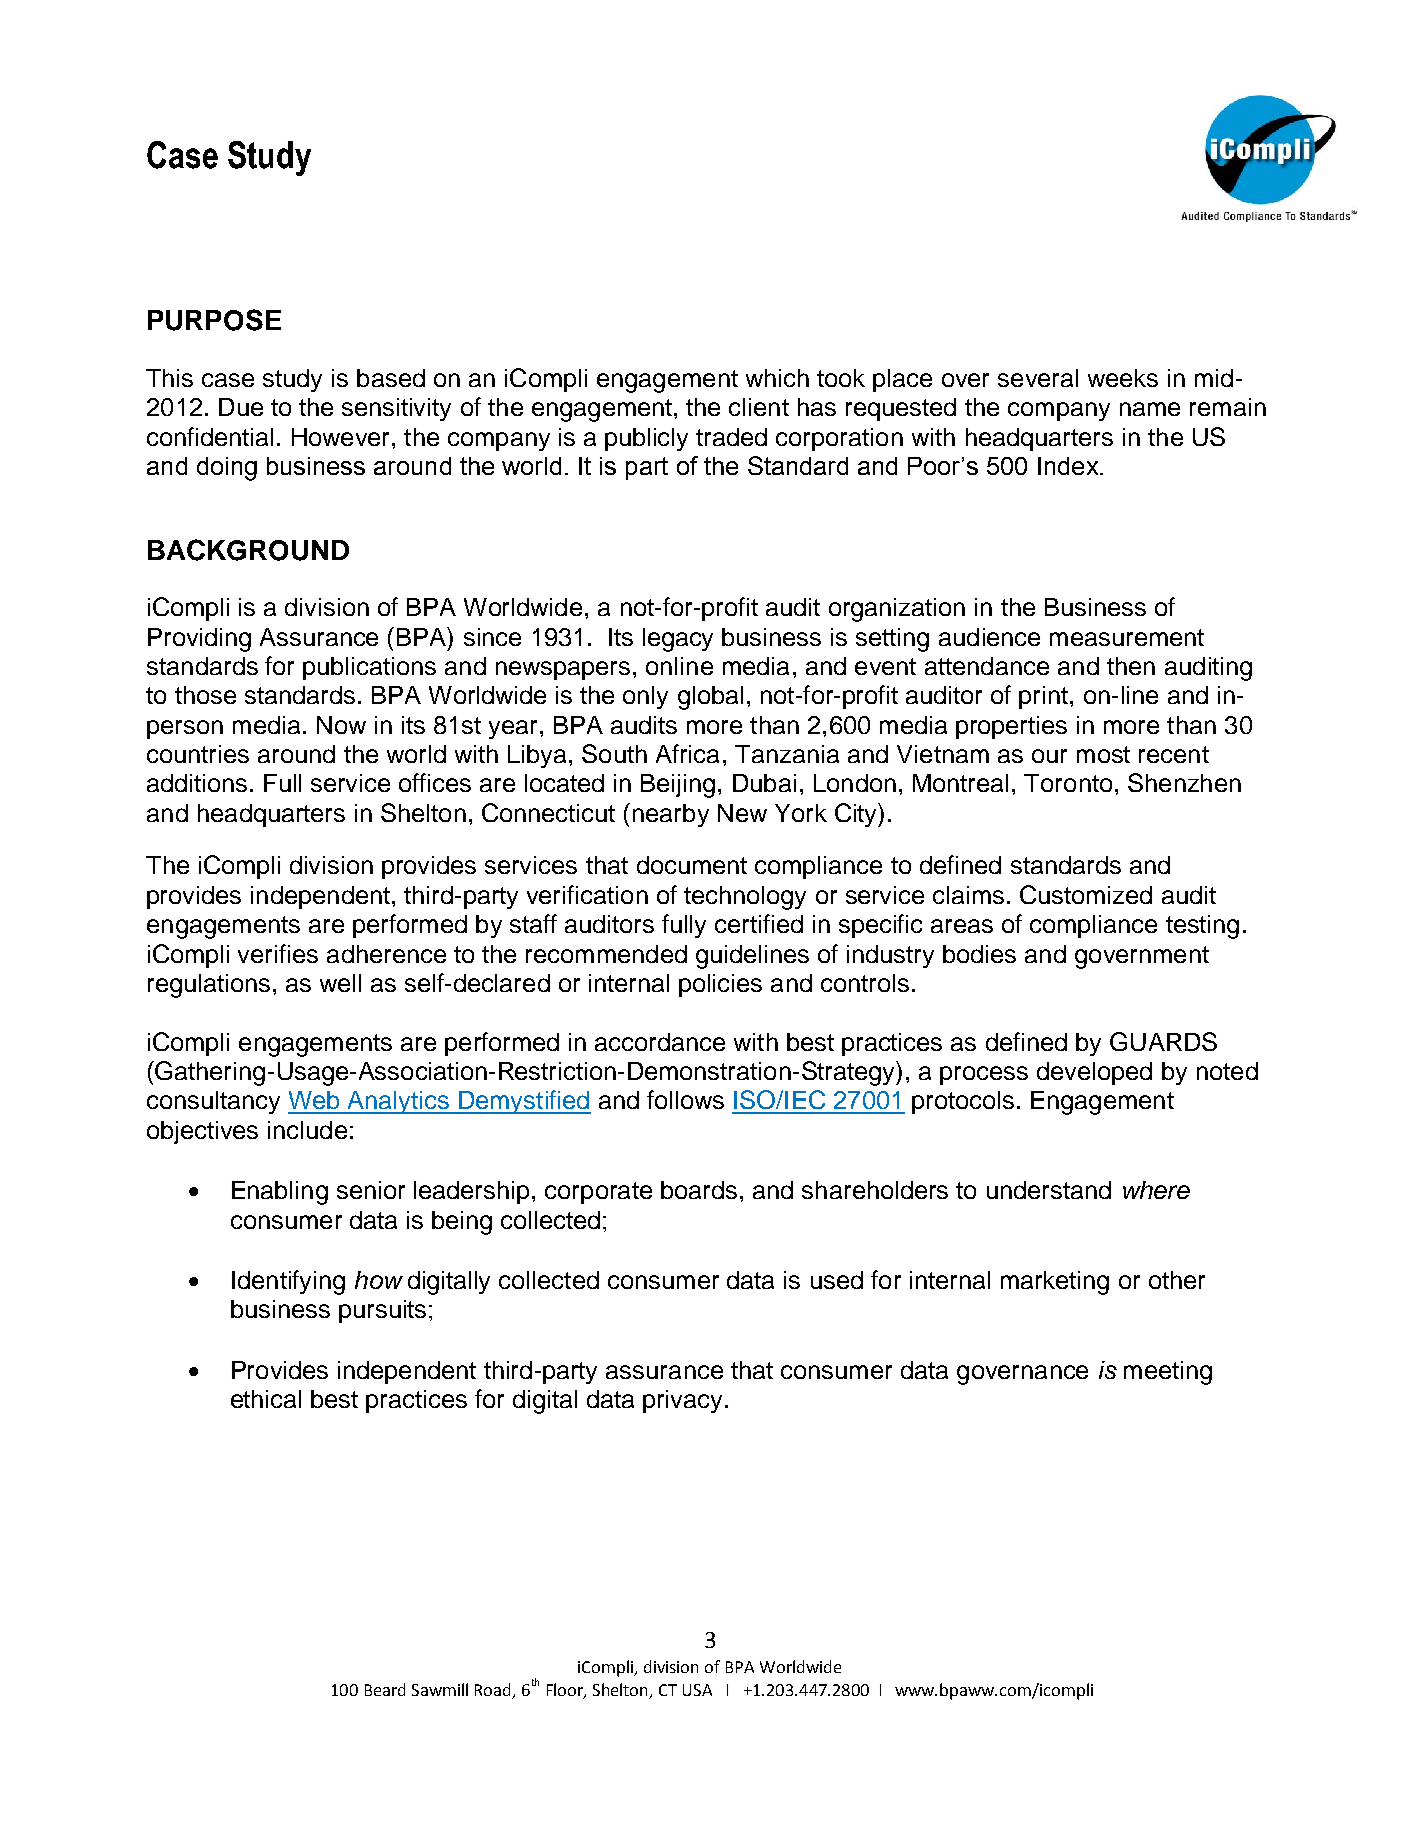  I want to click on privacy, so click(682, 1401).
